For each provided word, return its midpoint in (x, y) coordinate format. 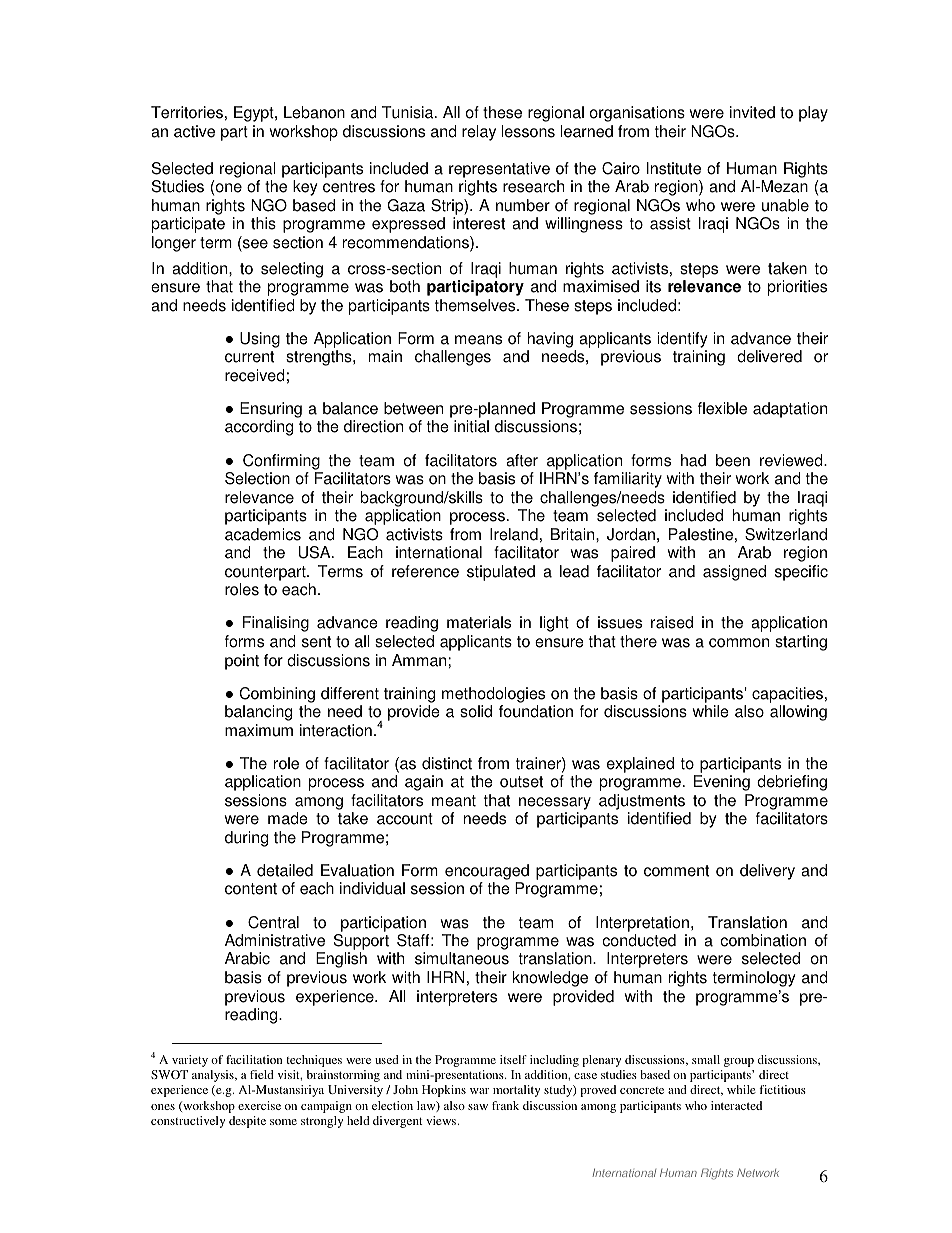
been (733, 460)
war (479, 1091)
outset (521, 782)
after (522, 460)
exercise (259, 1105)
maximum (259, 730)
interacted (736, 1105)
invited (752, 112)
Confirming (281, 462)
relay (479, 133)
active (194, 131)
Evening (722, 783)
